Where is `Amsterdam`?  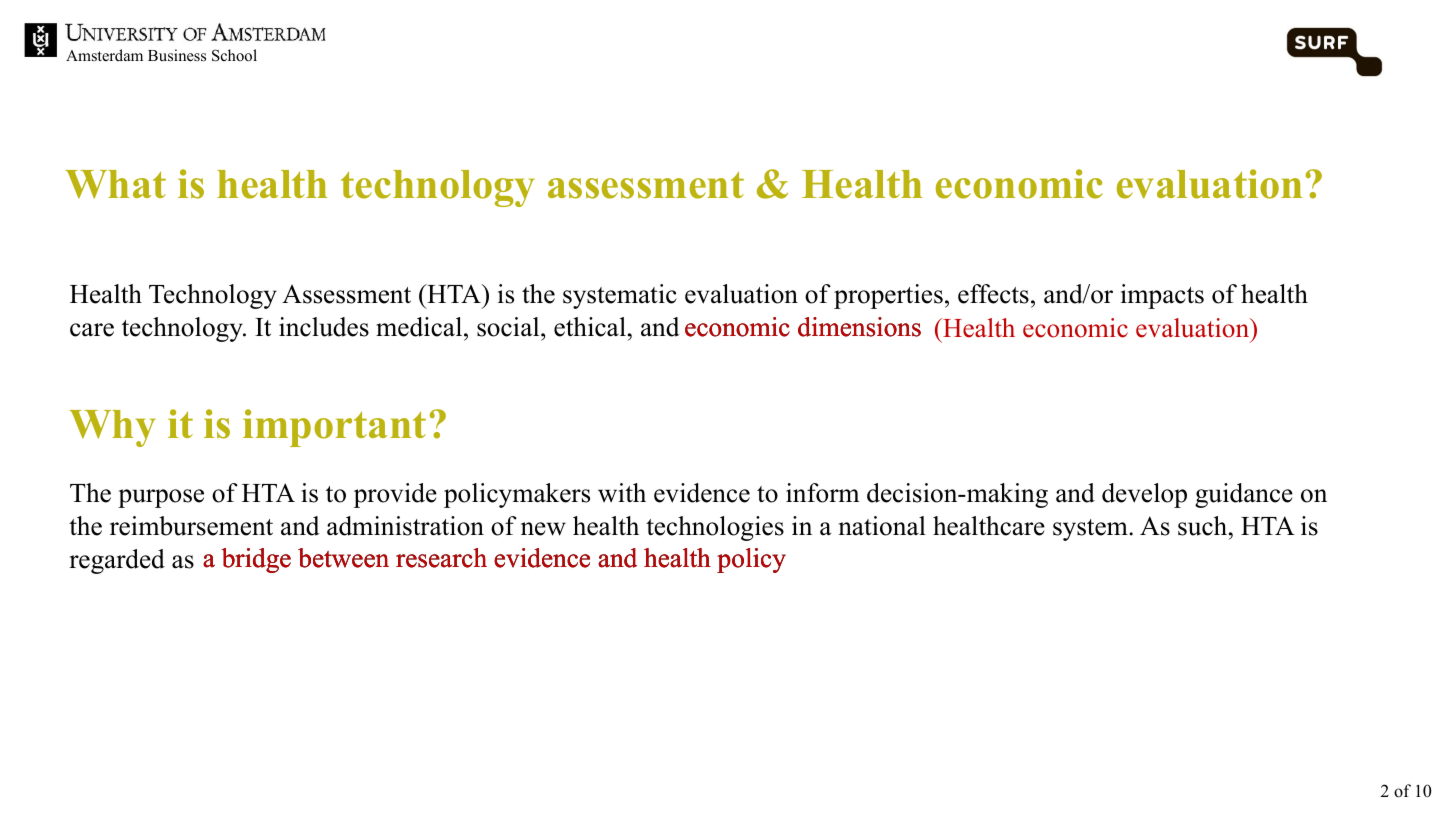
Amsterdam is located at coordinates (104, 55).
